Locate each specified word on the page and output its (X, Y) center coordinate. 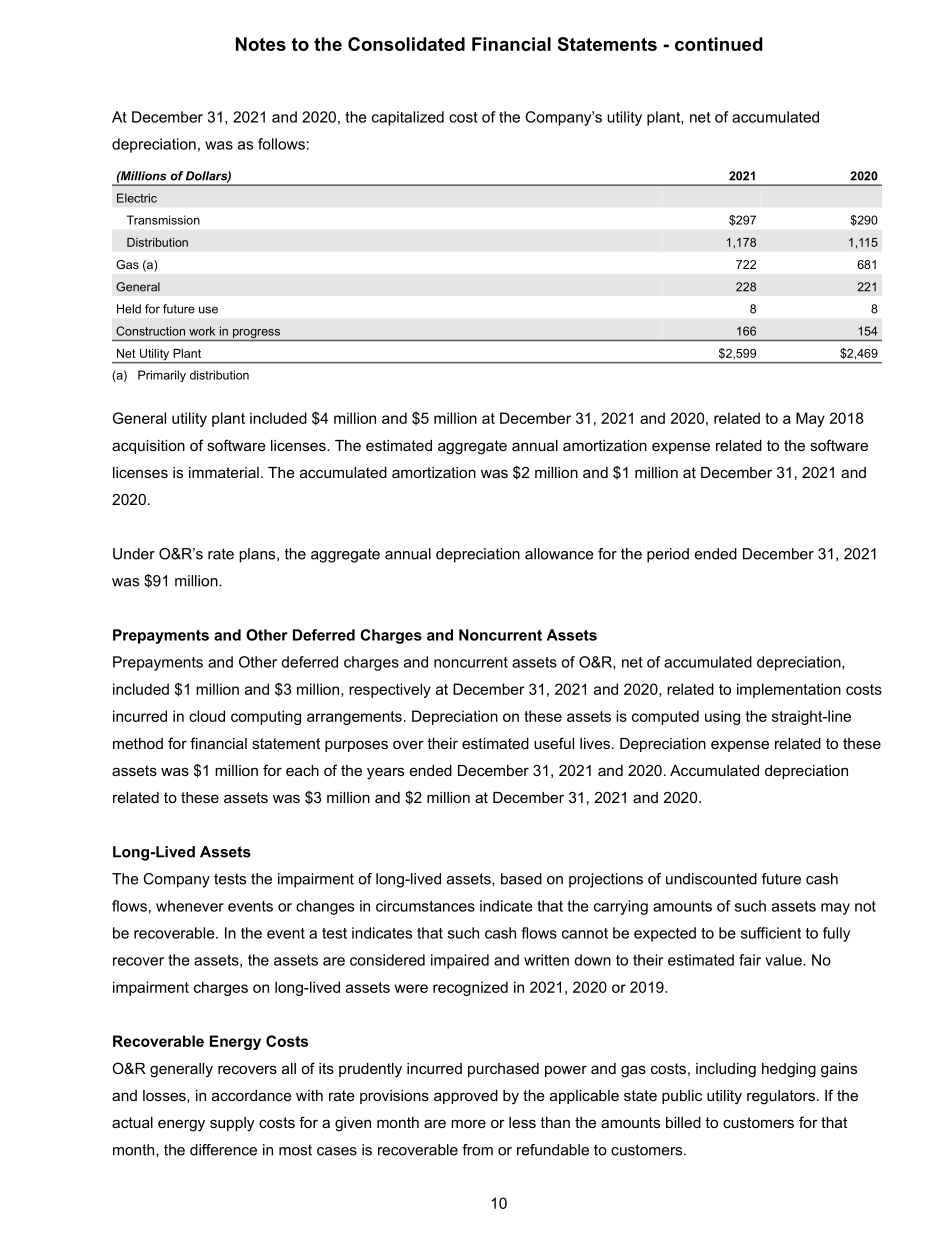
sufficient (771, 933)
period (668, 555)
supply (232, 1124)
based (521, 879)
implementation (789, 690)
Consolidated (406, 44)
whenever (190, 906)
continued (719, 44)
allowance (559, 554)
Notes (261, 44)
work (202, 331)
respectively (390, 690)
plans (258, 555)
